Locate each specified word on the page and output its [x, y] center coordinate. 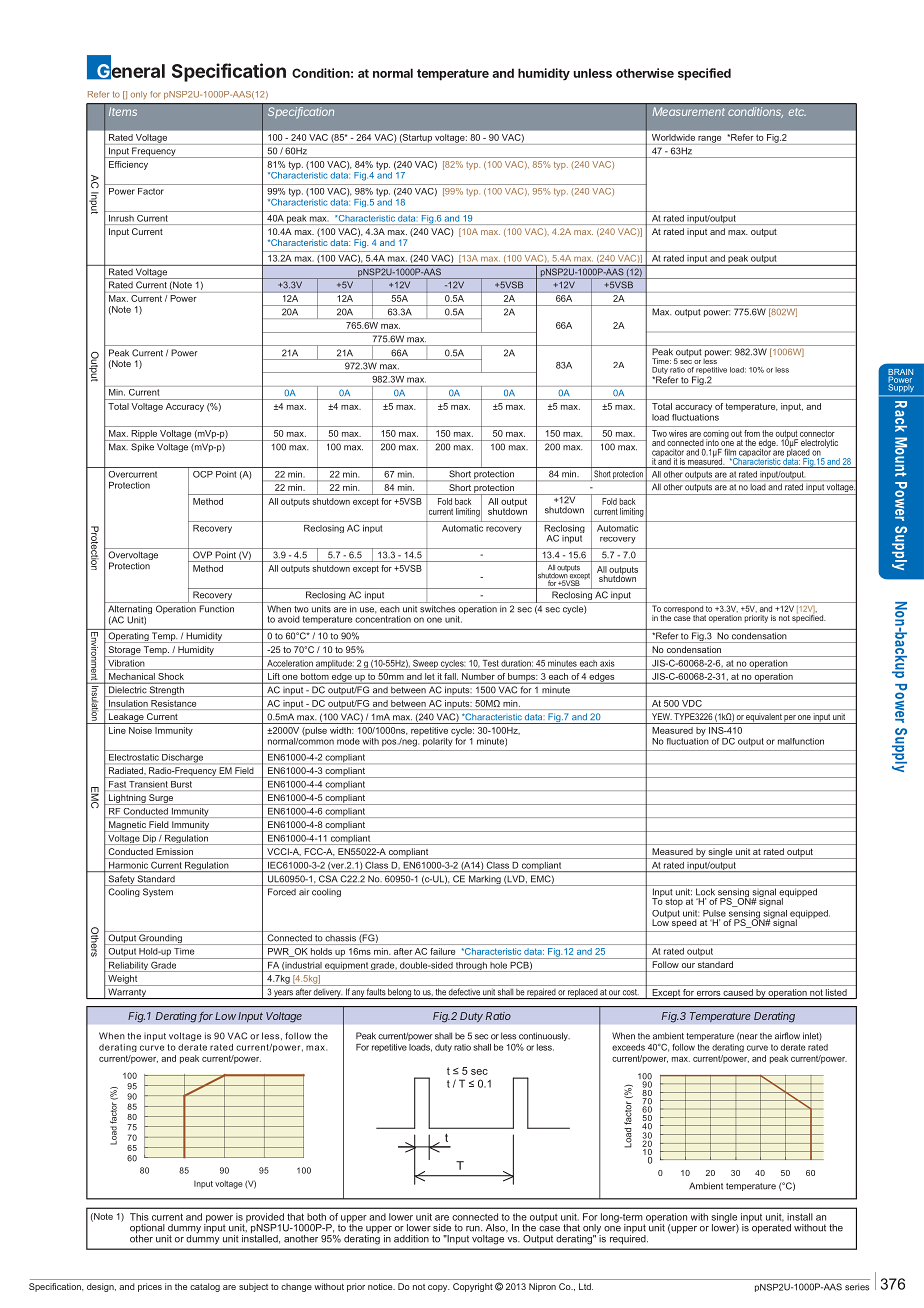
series [857, 1287]
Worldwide [673, 137]
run [474, 1229]
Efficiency [128, 165]
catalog [205, 1287]
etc [797, 112]
